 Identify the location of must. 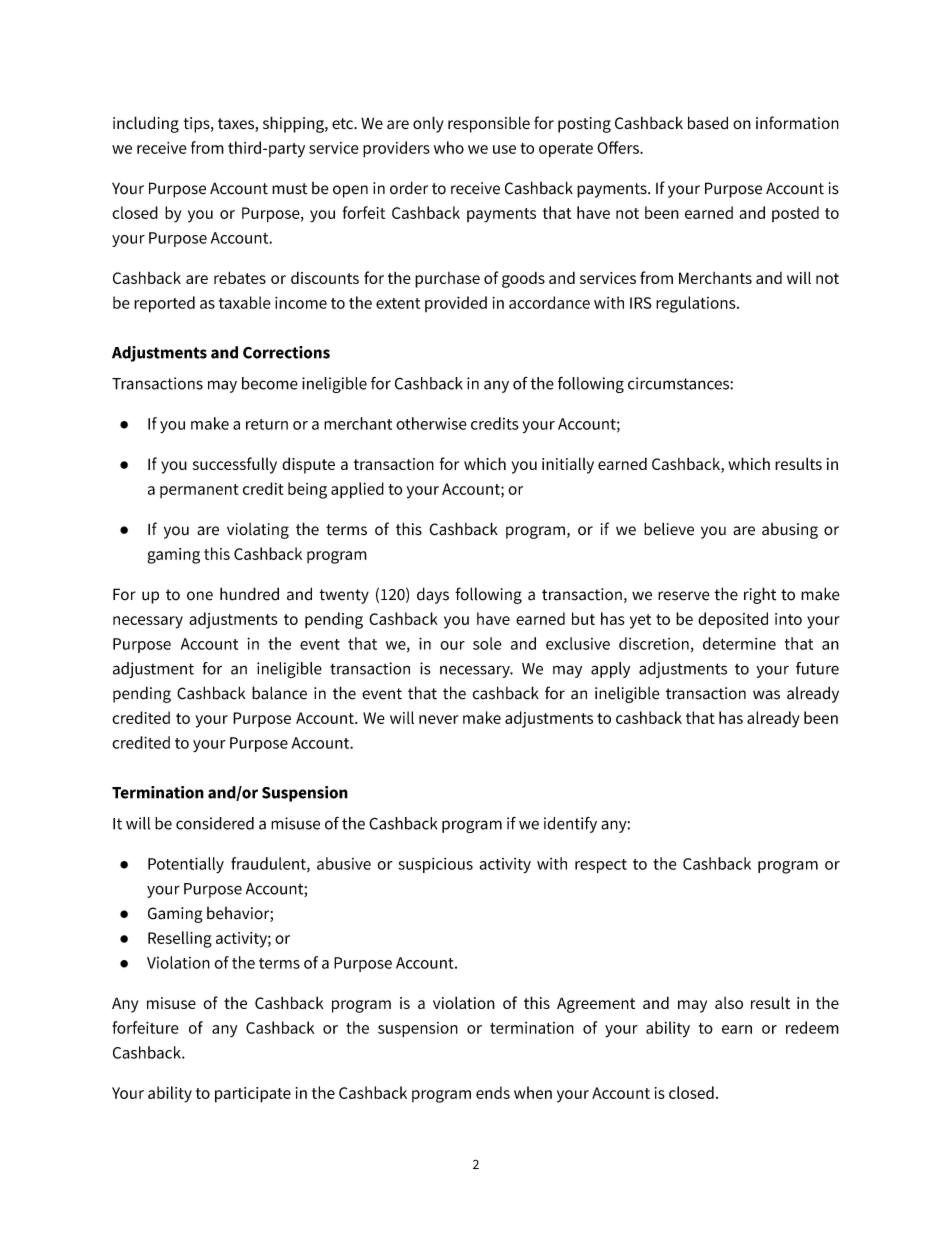
(289, 189).
